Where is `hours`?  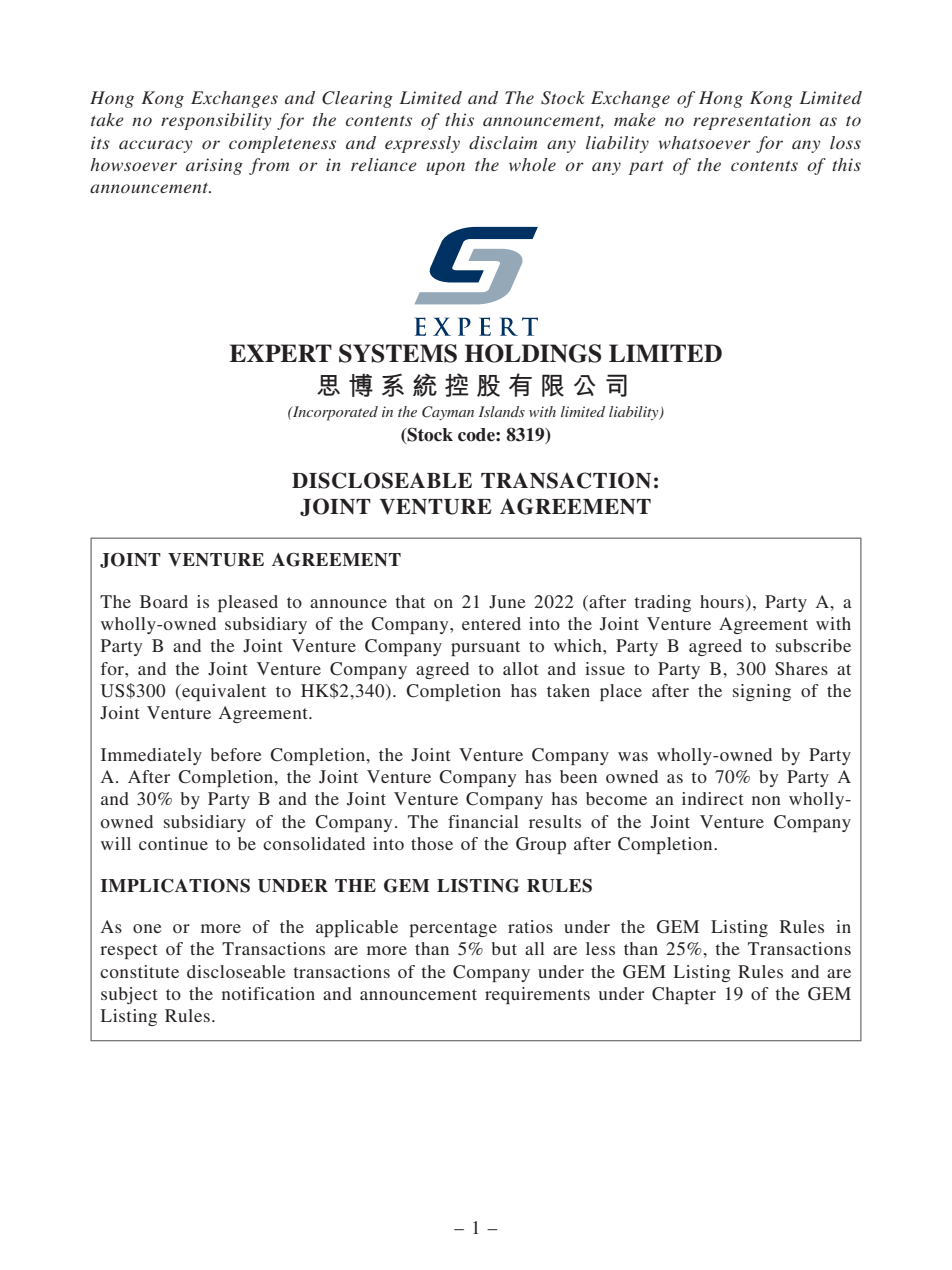
hours is located at coordinates (722, 601).
